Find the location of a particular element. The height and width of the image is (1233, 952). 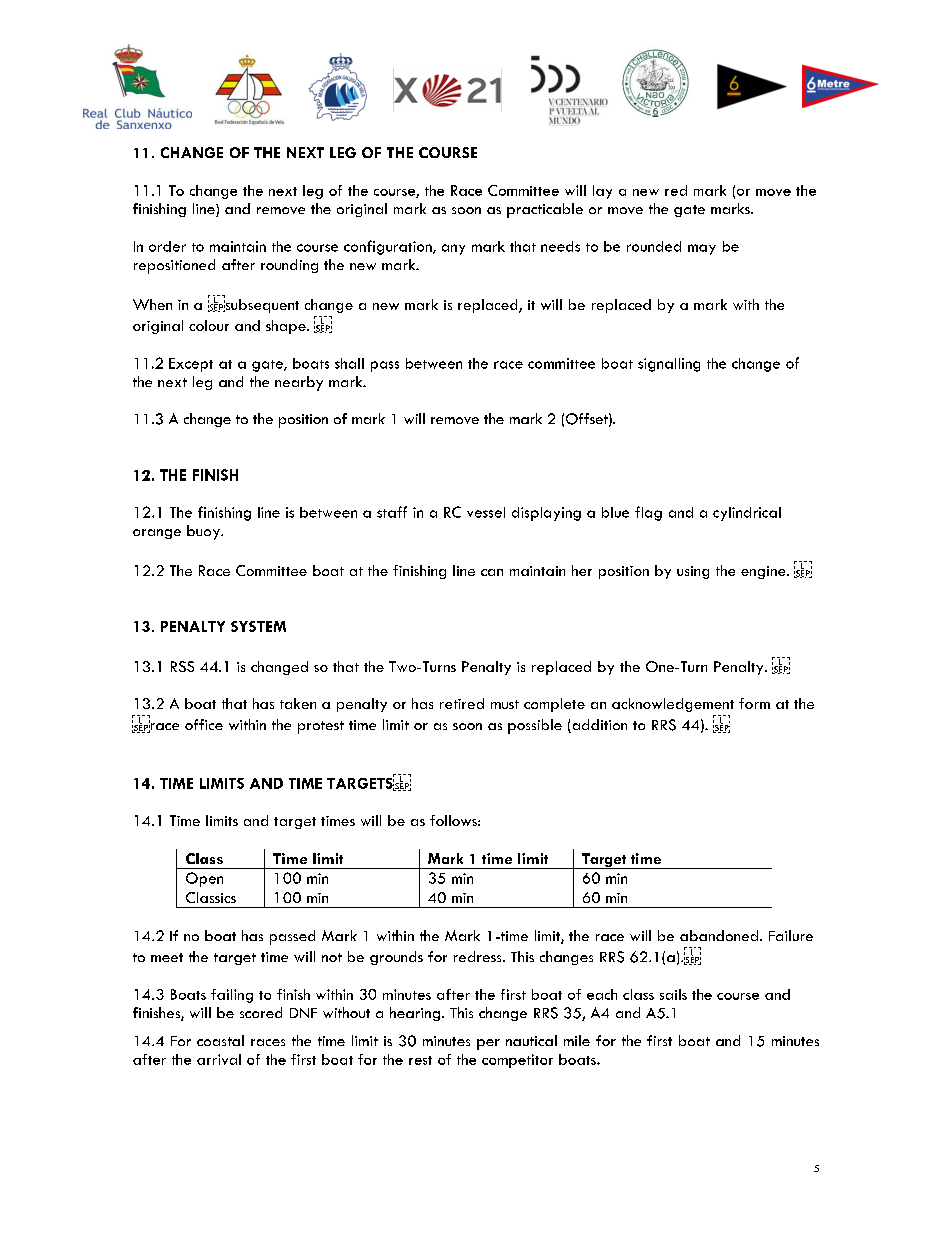

vessel is located at coordinates (486, 512).
